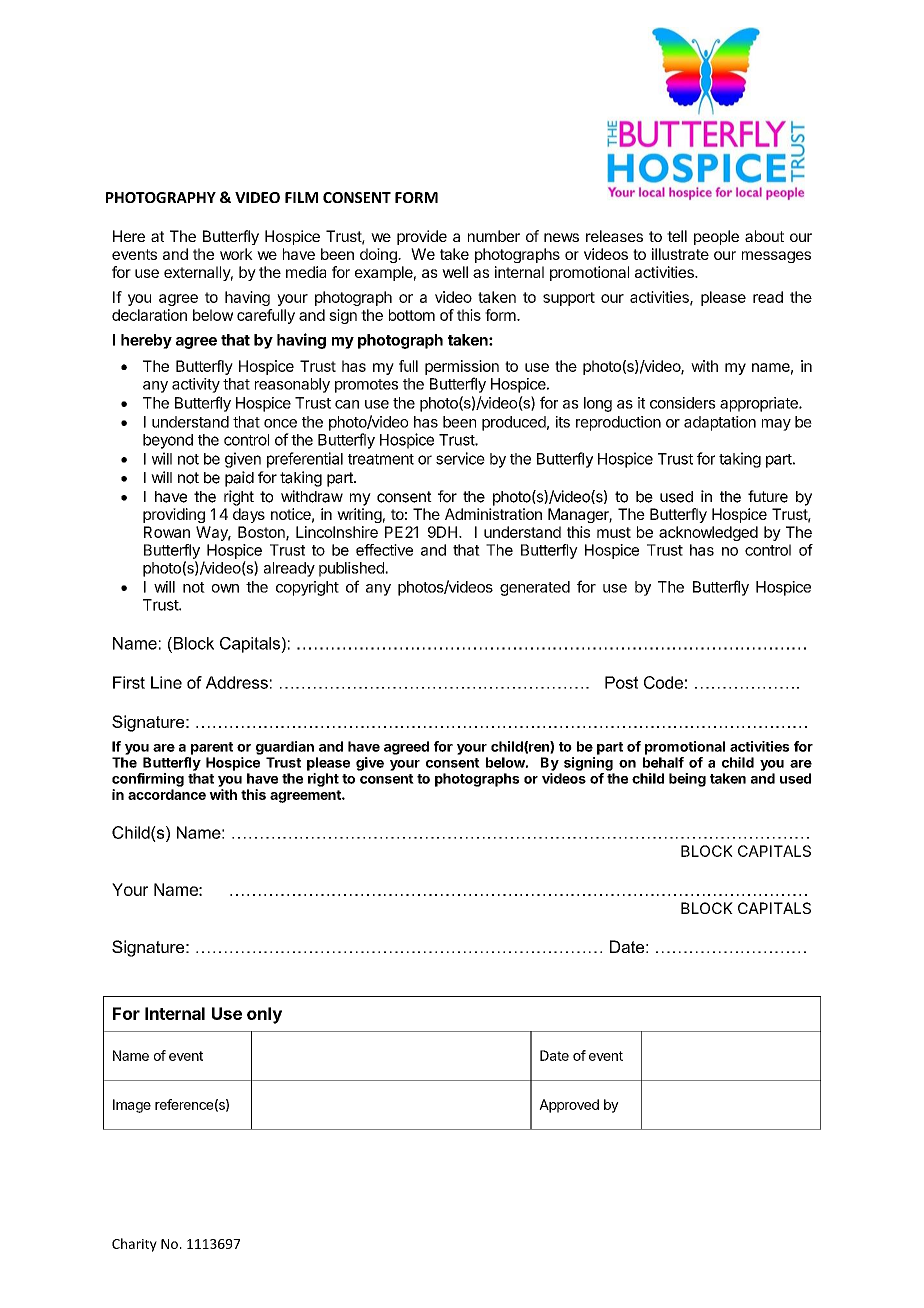 The image size is (924, 1308). Describe the element at coordinates (134, 1245) in the document. I see `Charity` at that location.
